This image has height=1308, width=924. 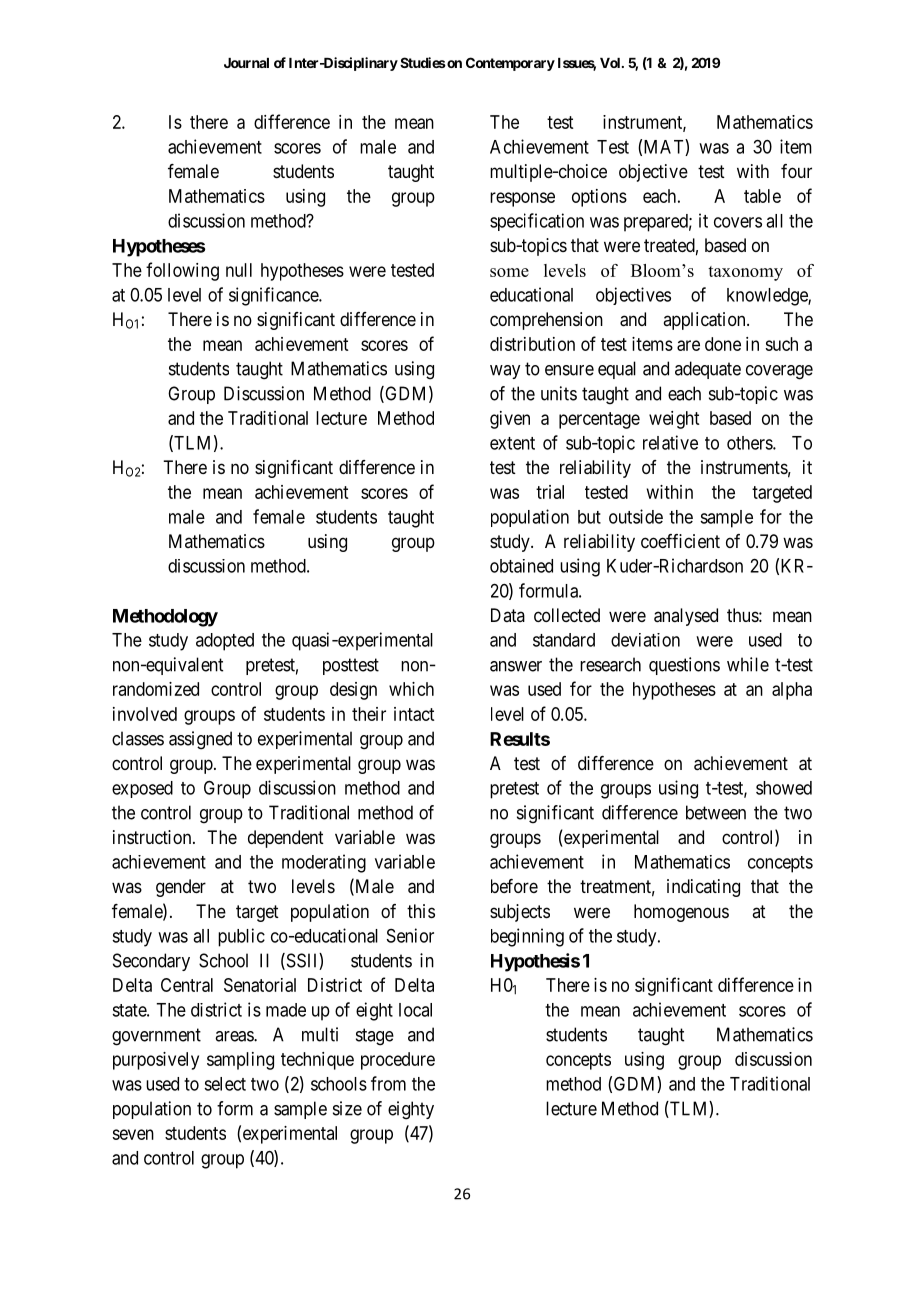 I want to click on four, so click(x=796, y=171).
